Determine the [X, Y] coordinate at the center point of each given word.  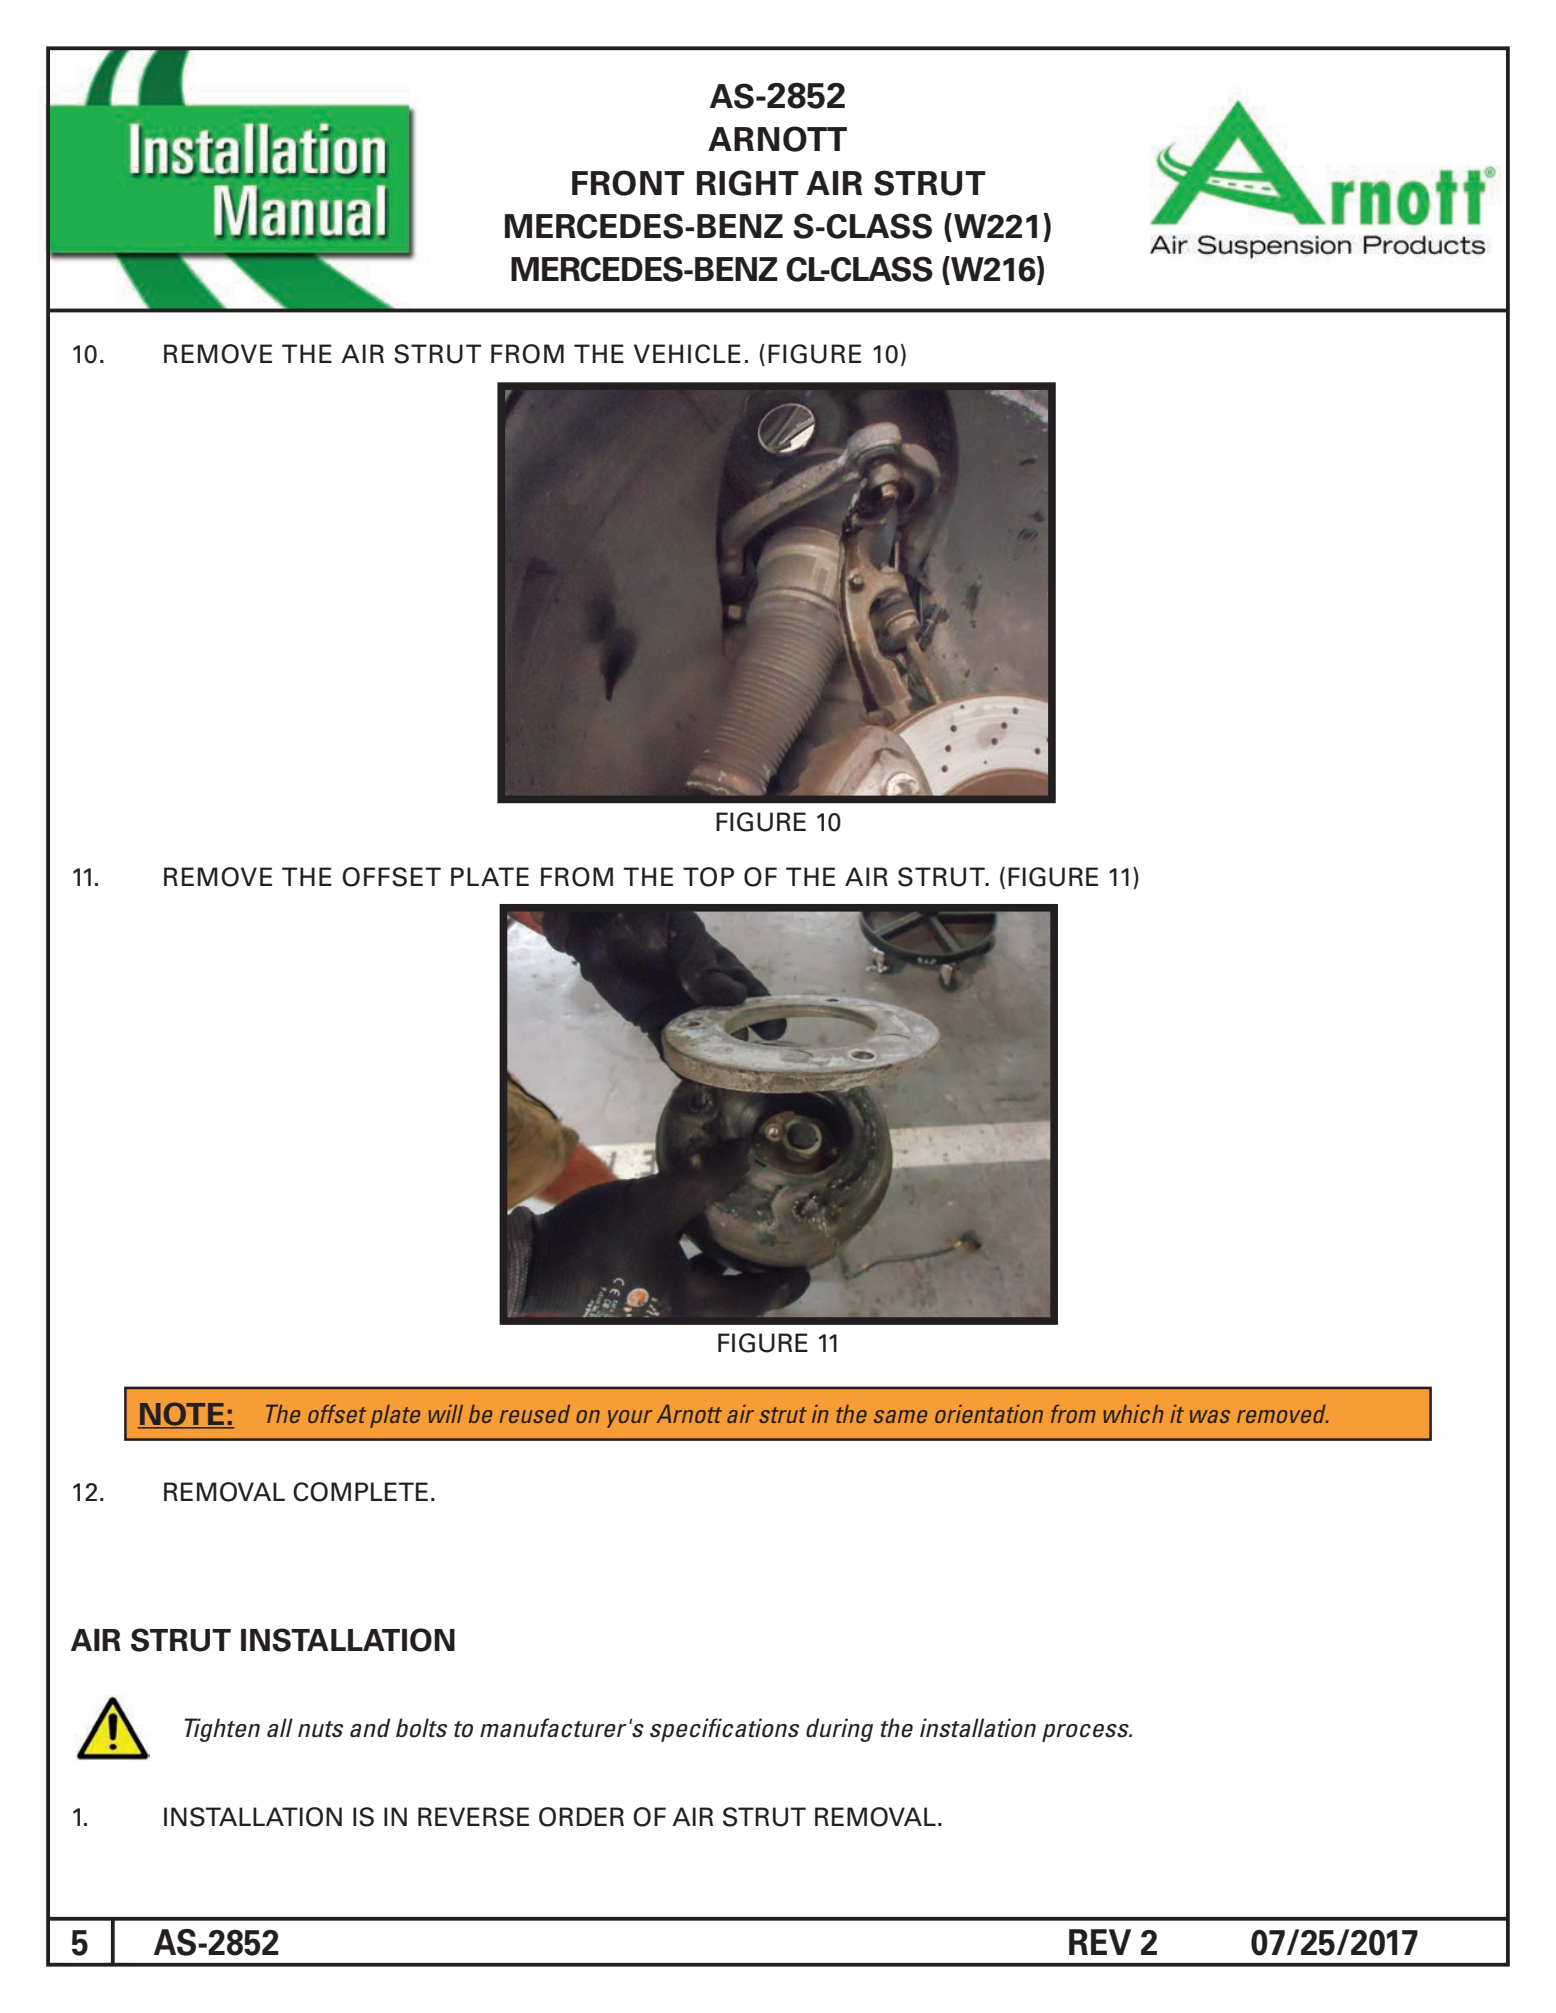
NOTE [182, 1415]
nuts [320, 1729]
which [1133, 1414]
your [629, 1419]
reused [535, 1414]
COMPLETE [360, 1492]
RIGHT [748, 183]
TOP [708, 877]
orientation [989, 1414]
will [446, 1414]
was [1210, 1416]
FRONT [628, 183]
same [900, 1416]
